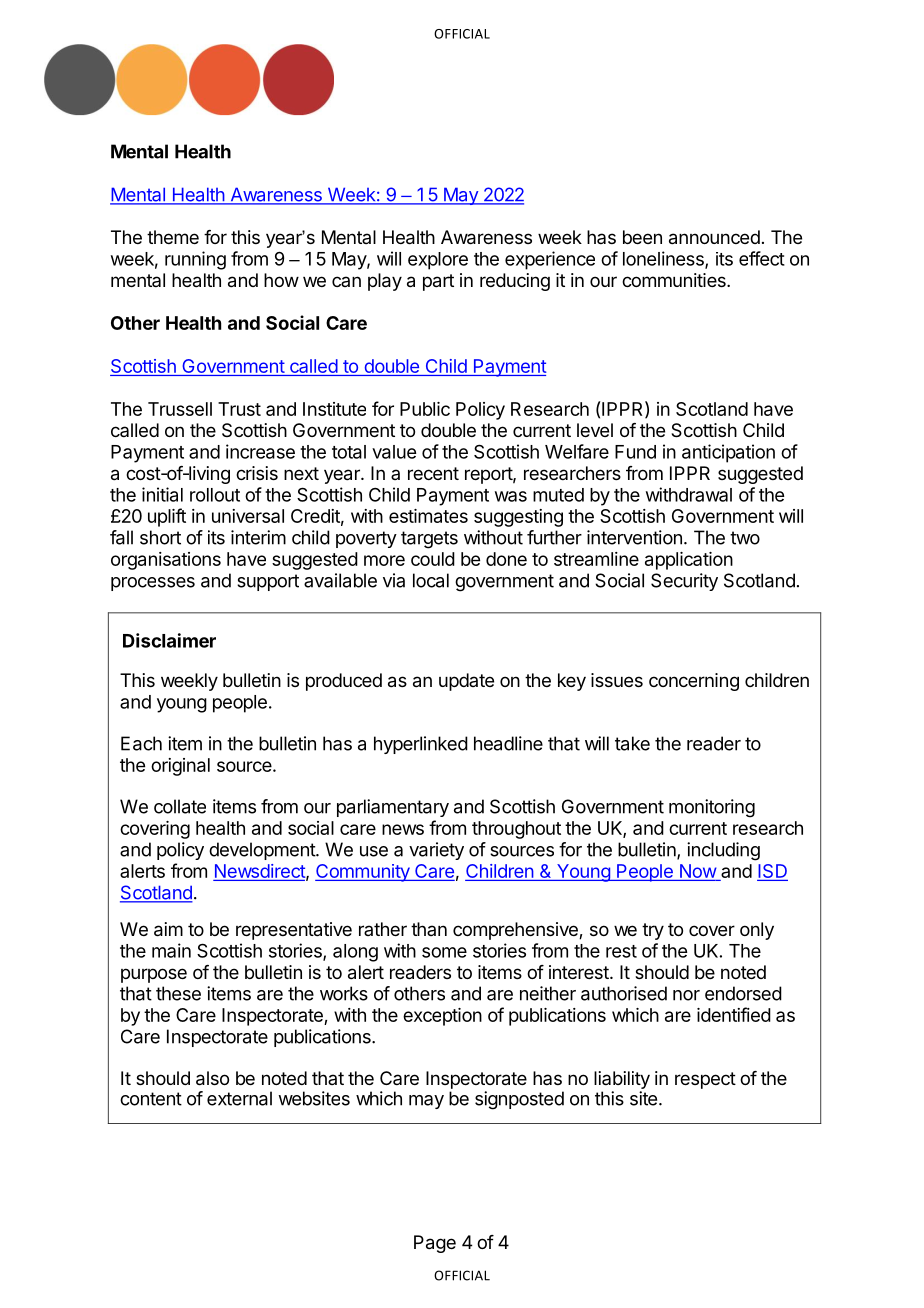  What do you see at coordinates (421, 745) in the screenshot?
I see `hyperlinked` at bounding box center [421, 745].
